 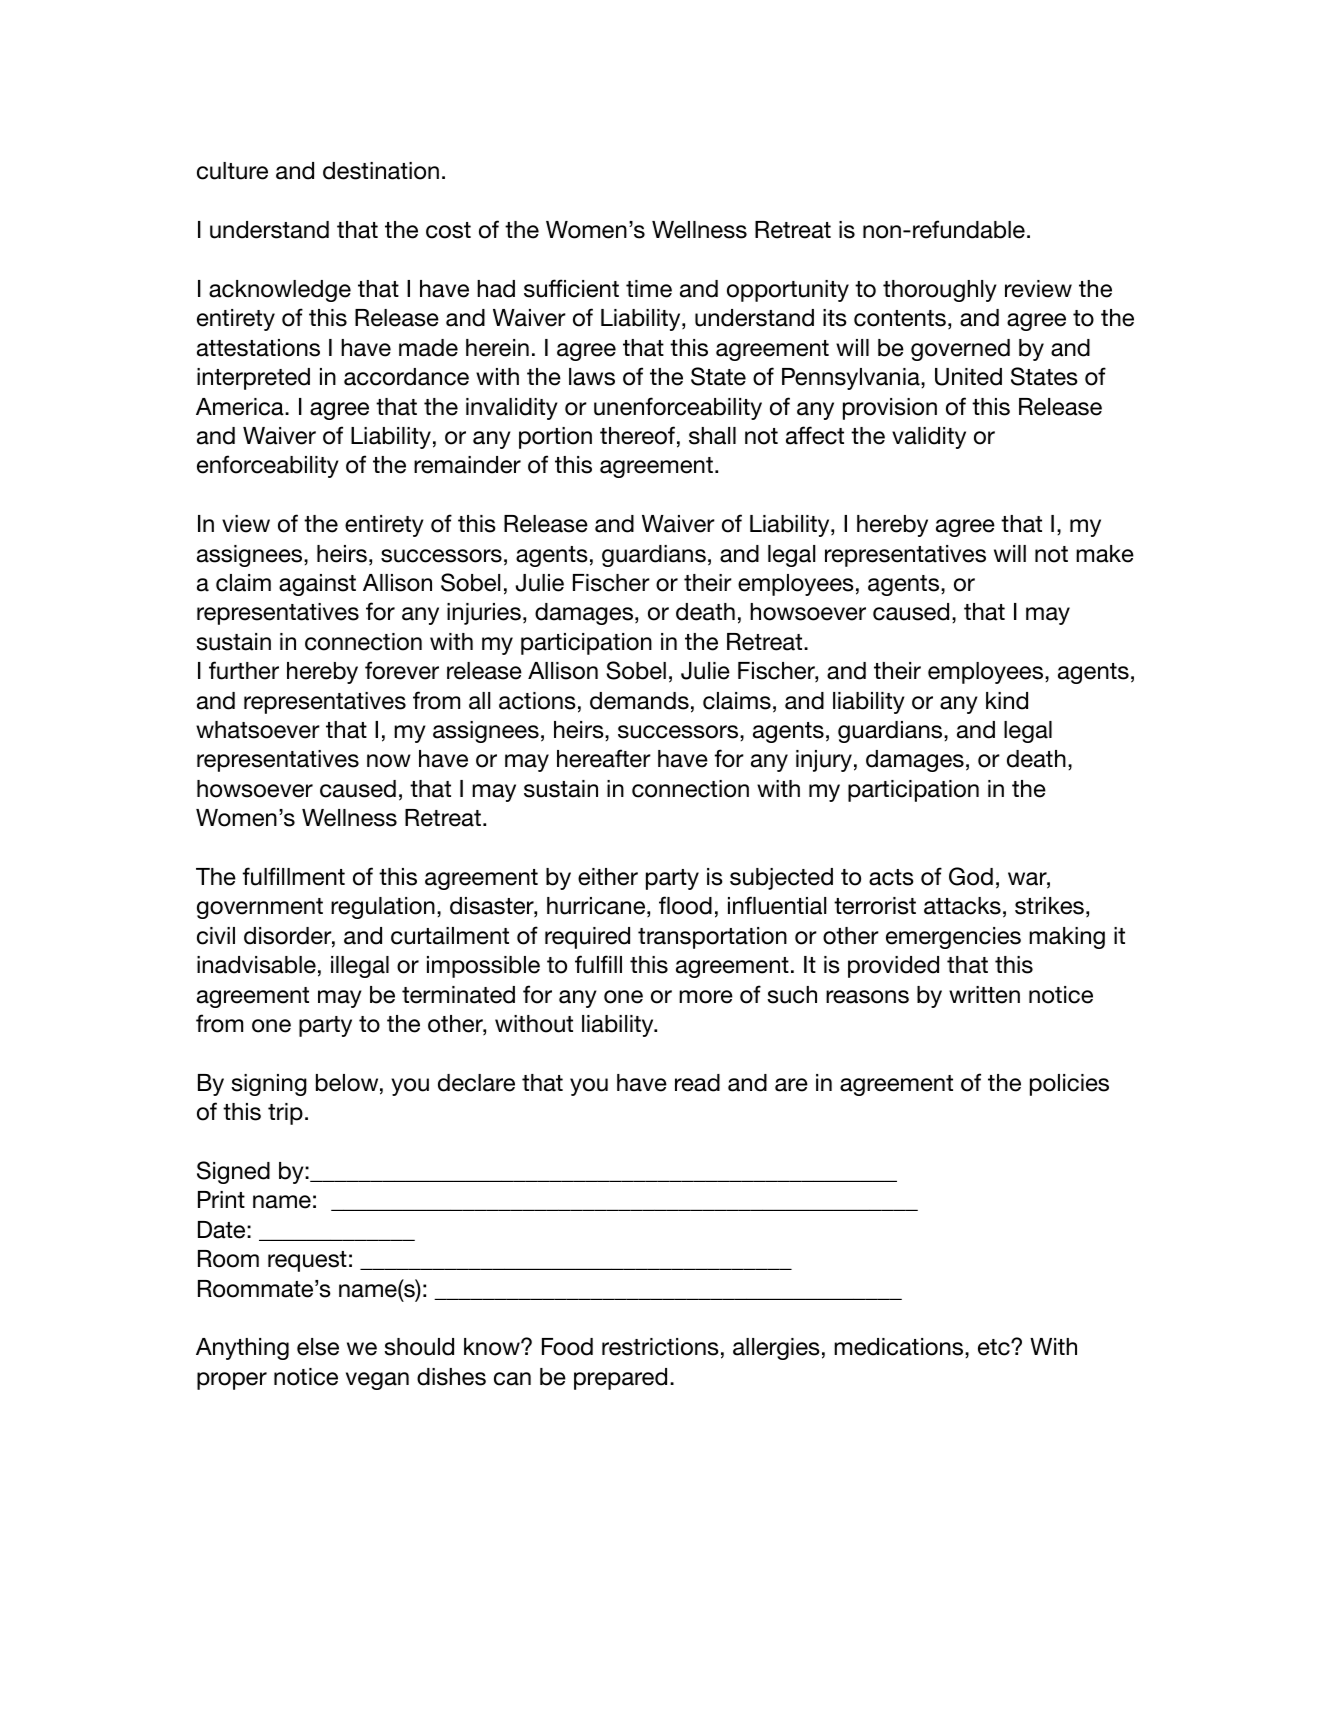 I want to click on make, so click(x=1105, y=554).
